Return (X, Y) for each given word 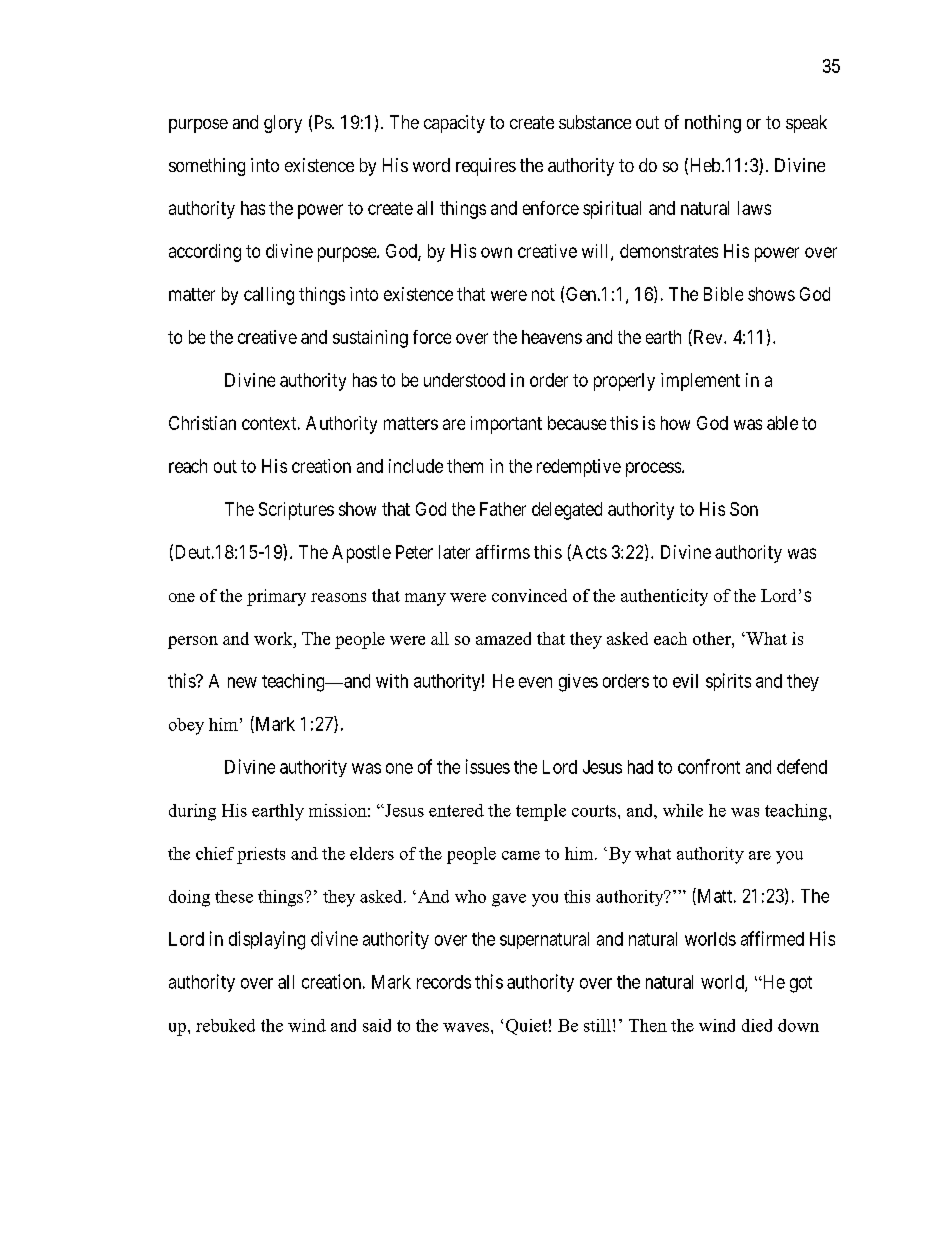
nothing (713, 124)
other (713, 638)
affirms (503, 552)
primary (276, 597)
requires (486, 167)
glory (283, 124)
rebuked (225, 1025)
